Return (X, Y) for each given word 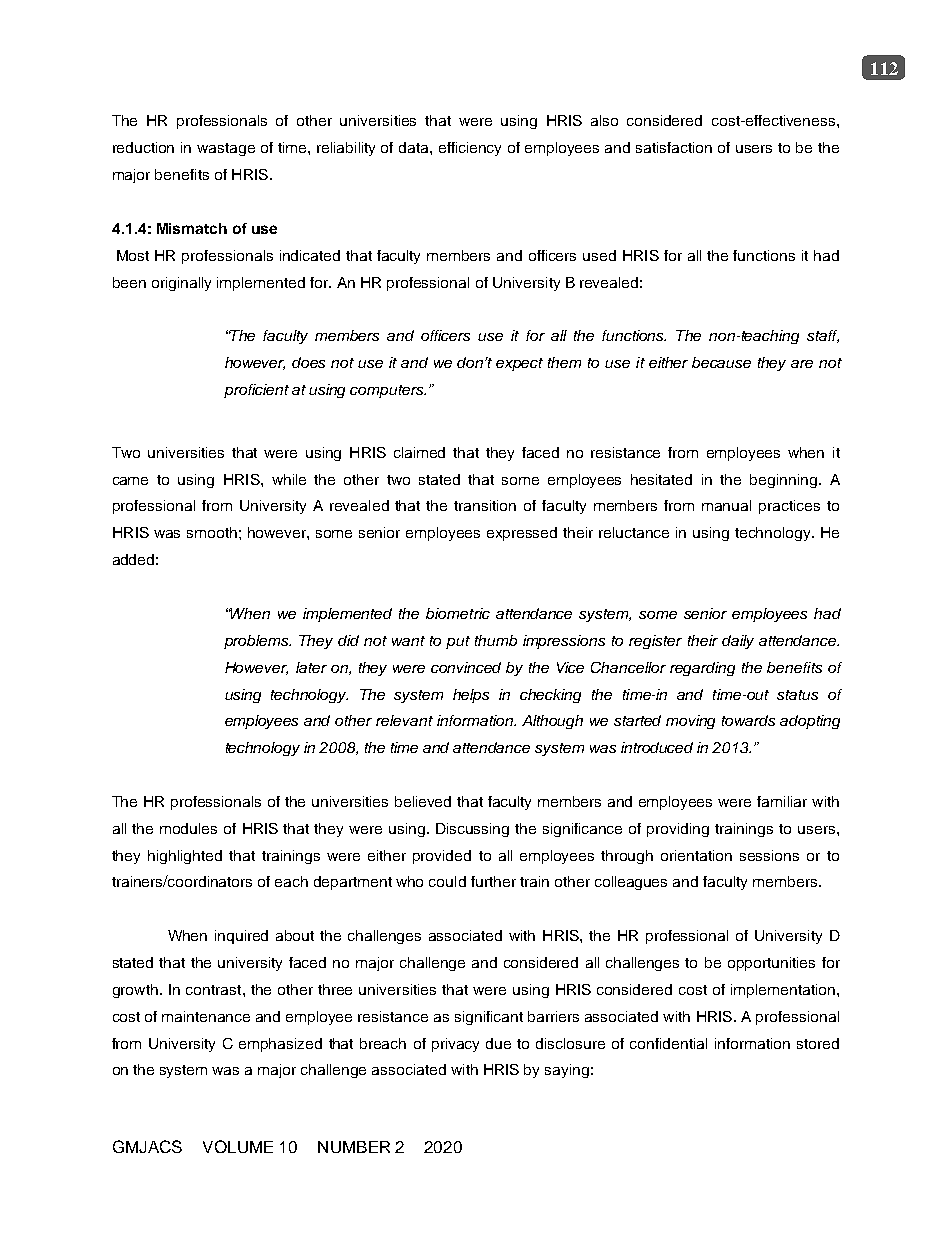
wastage (226, 149)
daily (738, 642)
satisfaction (674, 147)
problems (257, 642)
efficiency (470, 149)
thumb (496, 640)
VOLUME (238, 1146)
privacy (455, 1045)
